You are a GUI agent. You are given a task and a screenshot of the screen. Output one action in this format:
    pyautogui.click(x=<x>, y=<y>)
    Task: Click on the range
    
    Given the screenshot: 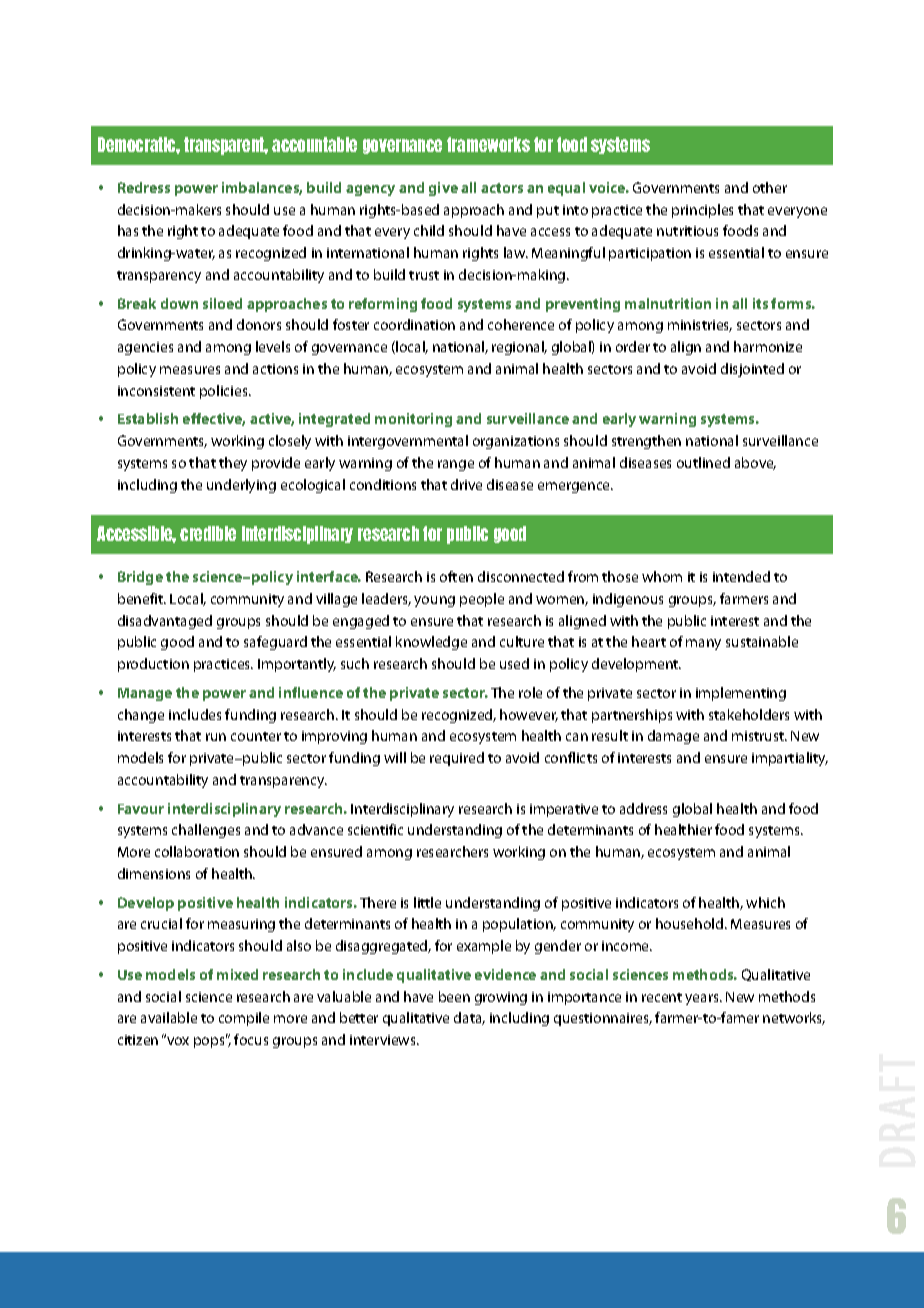 What is the action you would take?
    pyautogui.click(x=456, y=465)
